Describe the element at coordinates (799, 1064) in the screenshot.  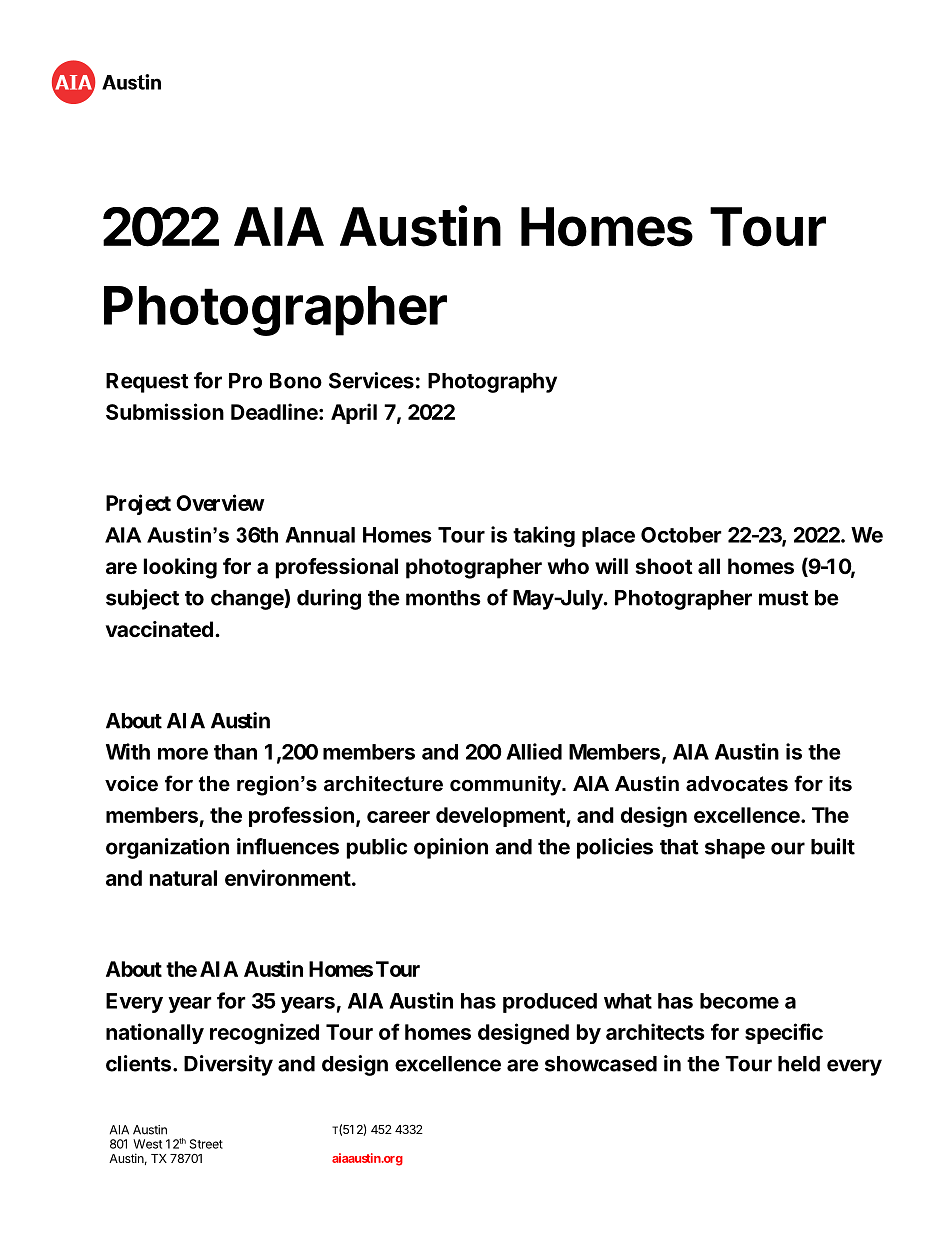
I see `held` at that location.
